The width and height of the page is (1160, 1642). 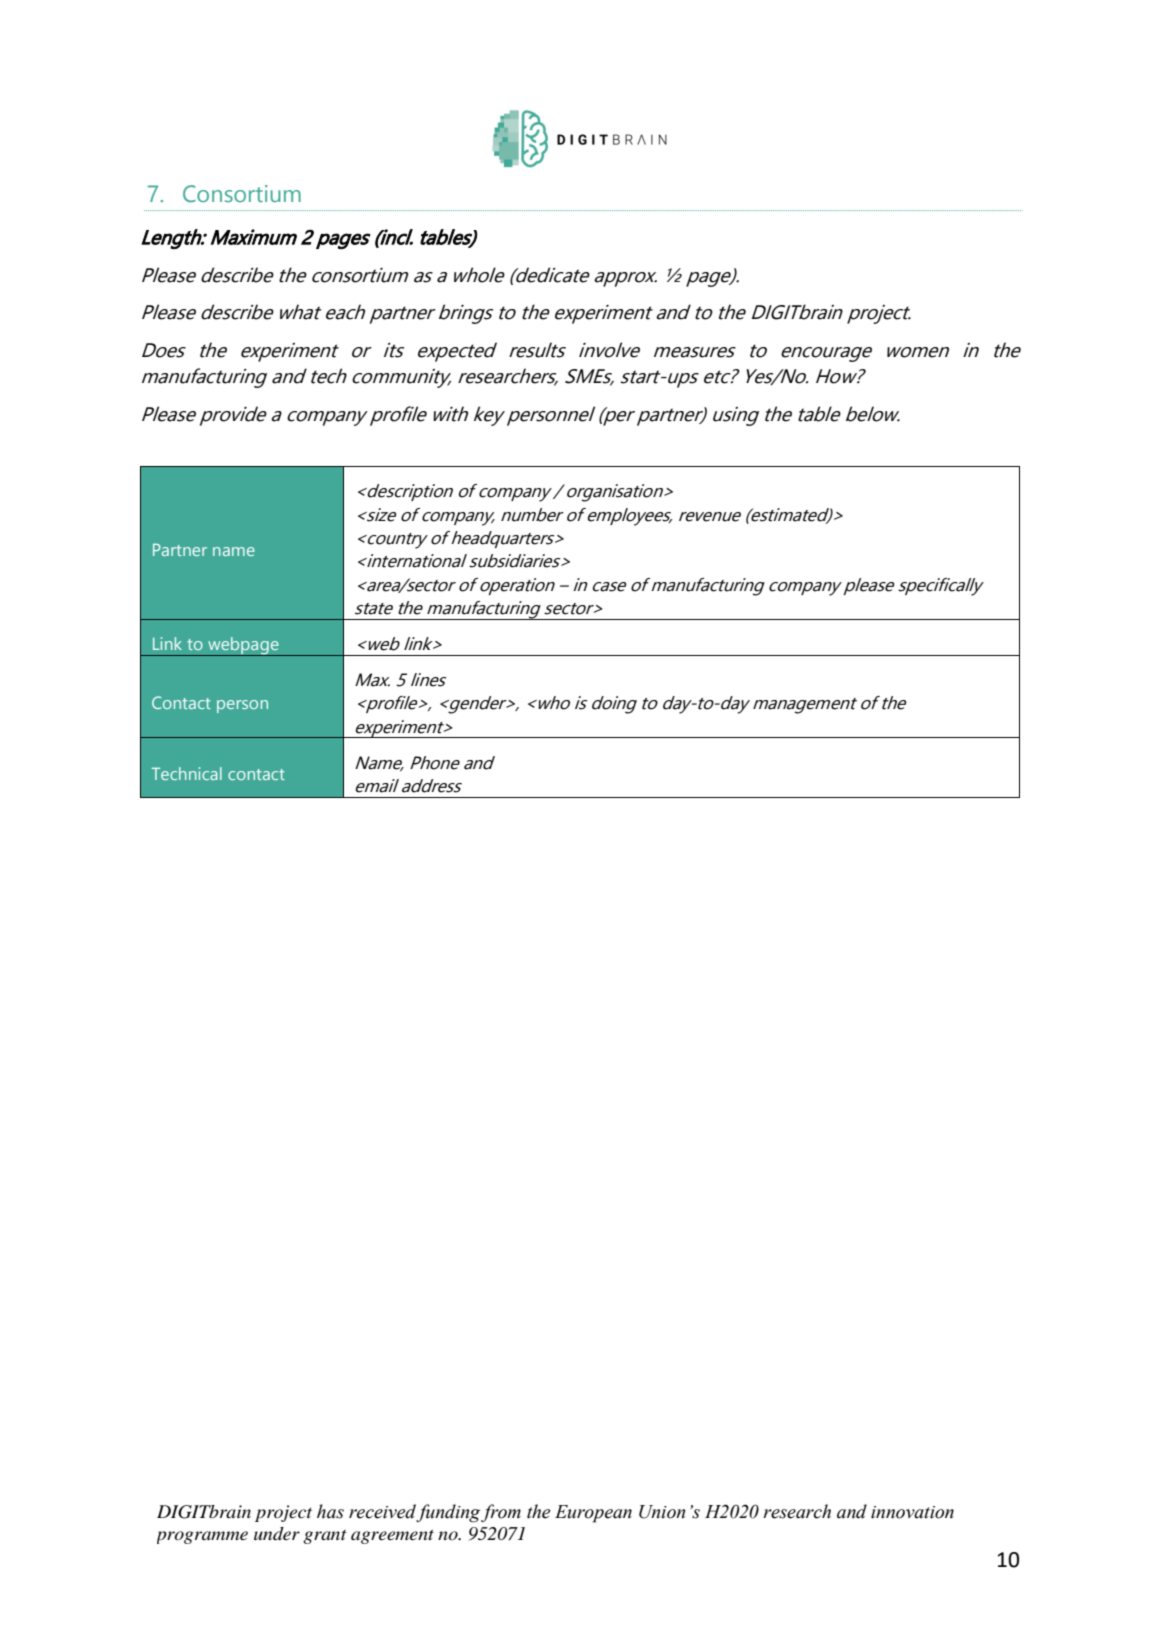 I want to click on programme, so click(x=202, y=1537).
